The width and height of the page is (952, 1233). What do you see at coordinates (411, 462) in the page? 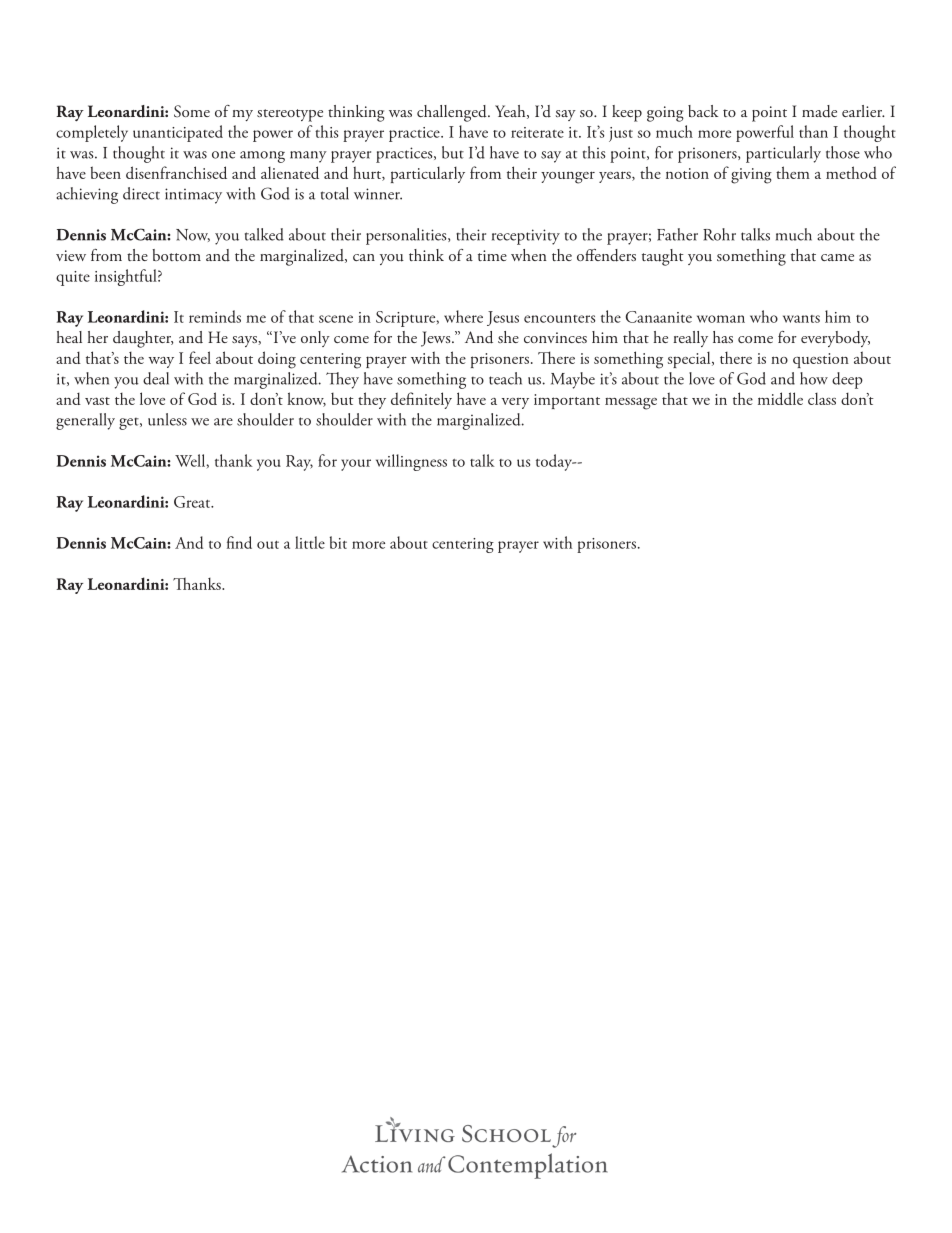
I see `willingness` at bounding box center [411, 462].
